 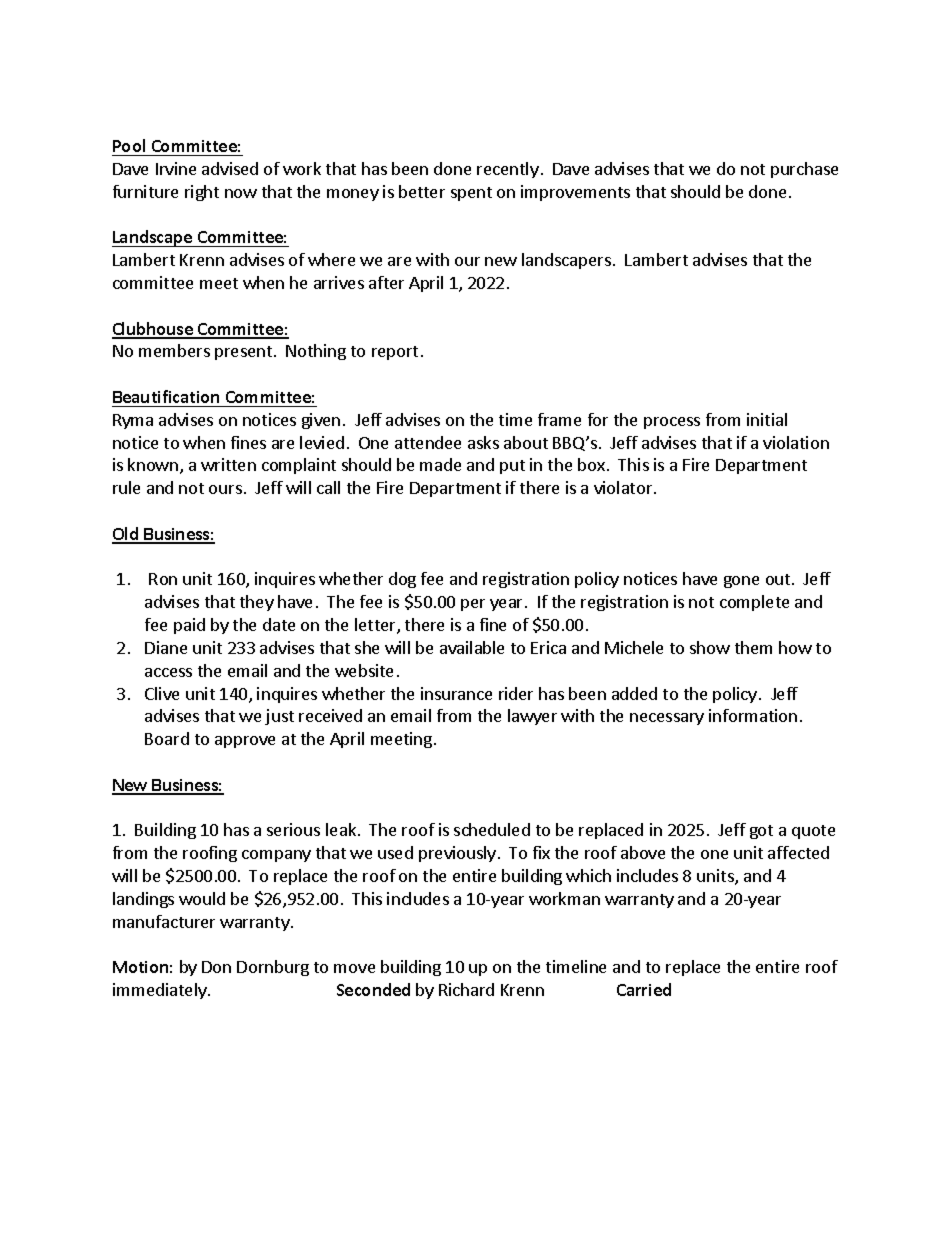 What do you see at coordinates (796, 442) in the page?
I see `violation` at bounding box center [796, 442].
